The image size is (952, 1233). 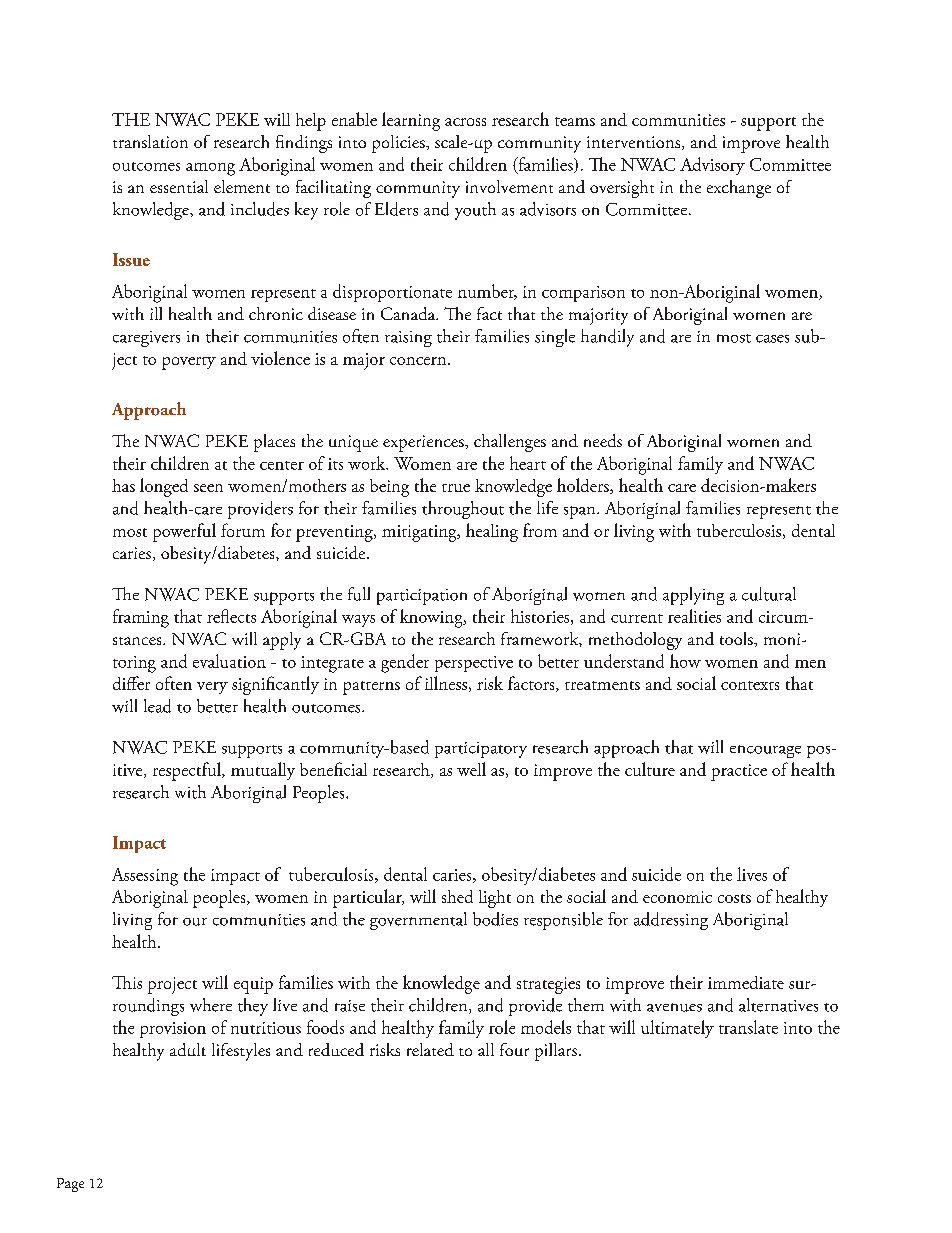 What do you see at coordinates (150, 141) in the document?
I see `translation` at bounding box center [150, 141].
